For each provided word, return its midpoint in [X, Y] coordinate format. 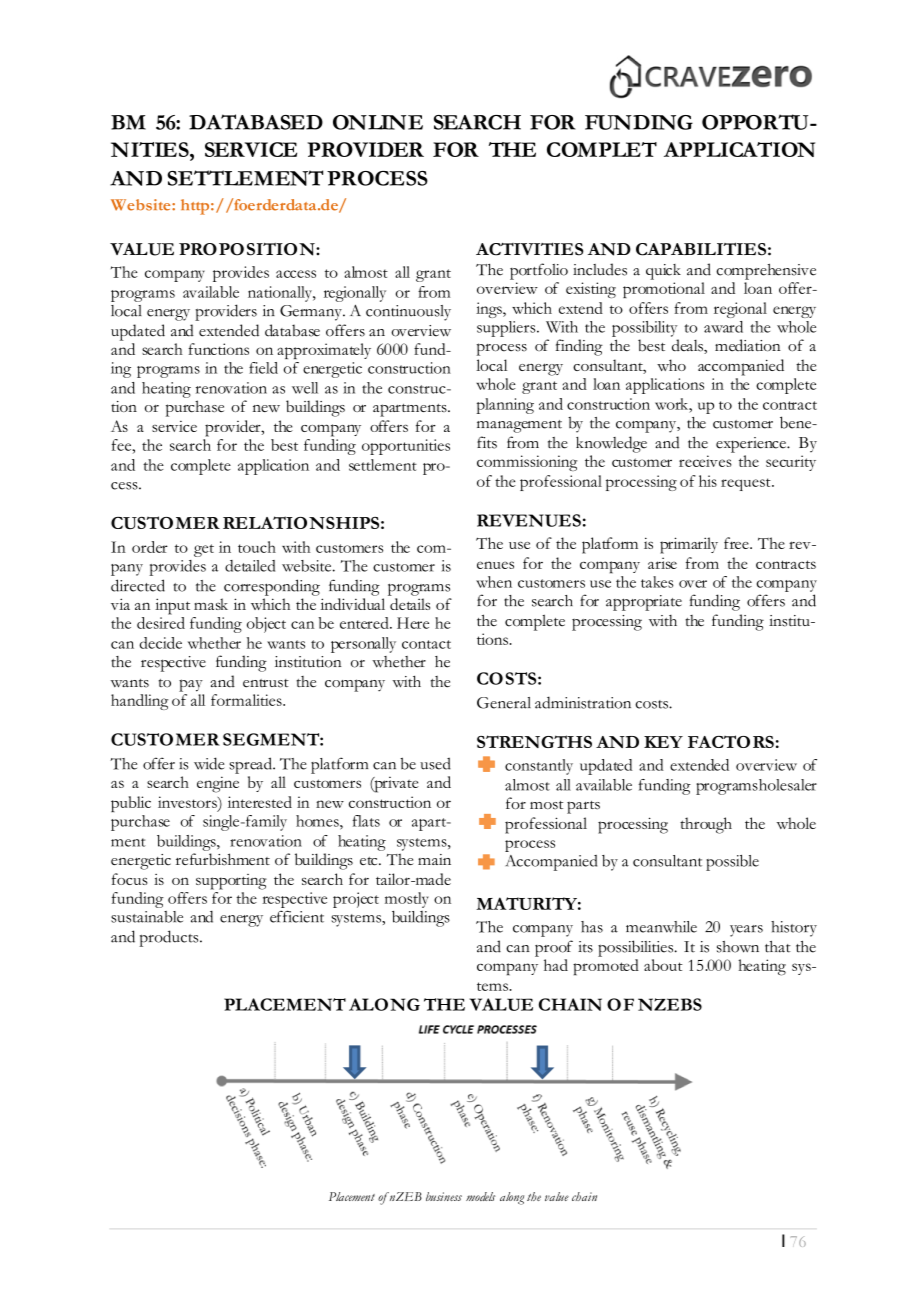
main [434, 859]
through [706, 825]
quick [663, 272]
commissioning [527, 463]
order [150, 547]
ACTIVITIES [530, 249]
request [747, 484]
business [444, 1196]
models [480, 1196]
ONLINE [378, 122]
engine [218, 784]
